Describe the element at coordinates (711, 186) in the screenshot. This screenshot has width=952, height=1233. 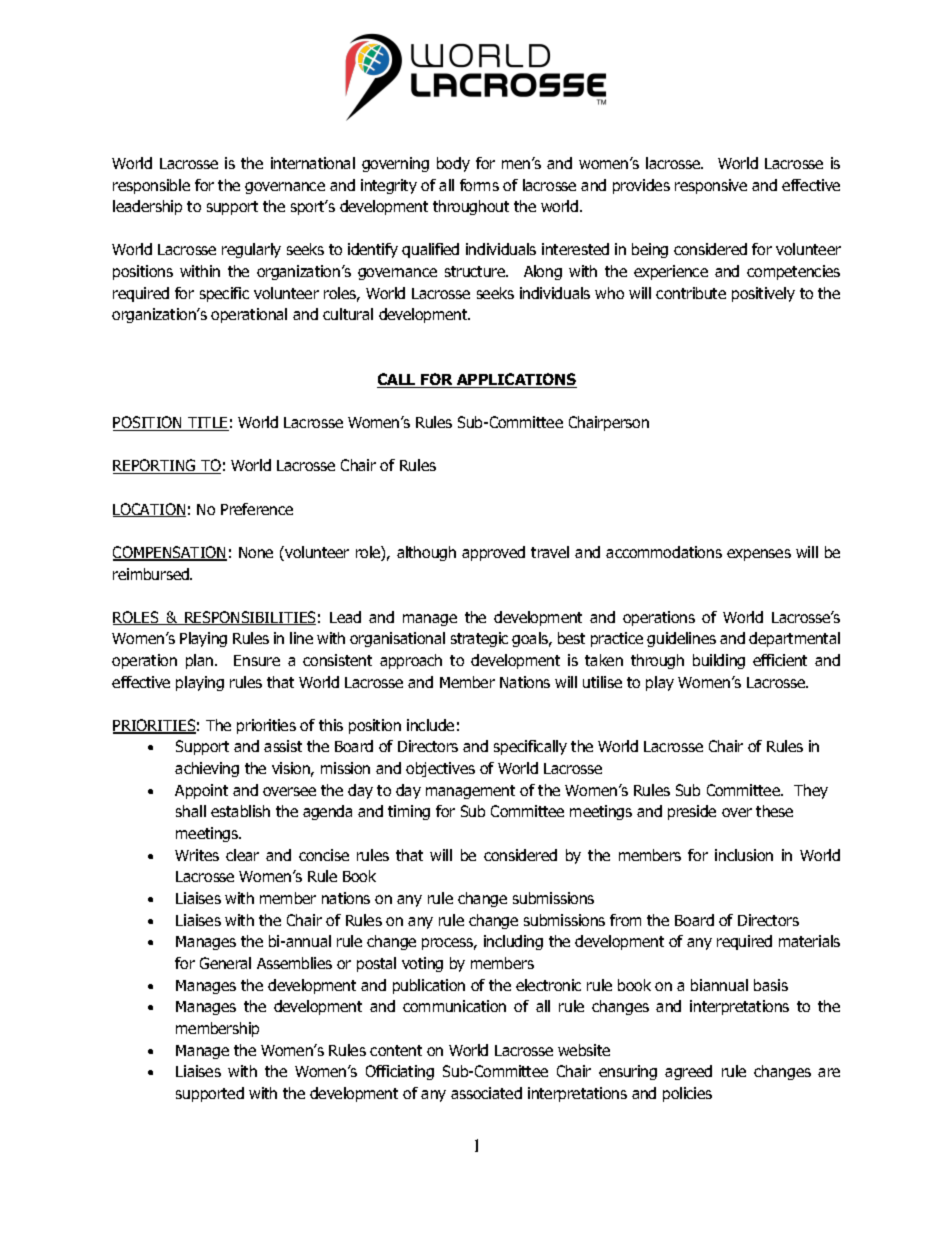
I see `responsive` at that location.
